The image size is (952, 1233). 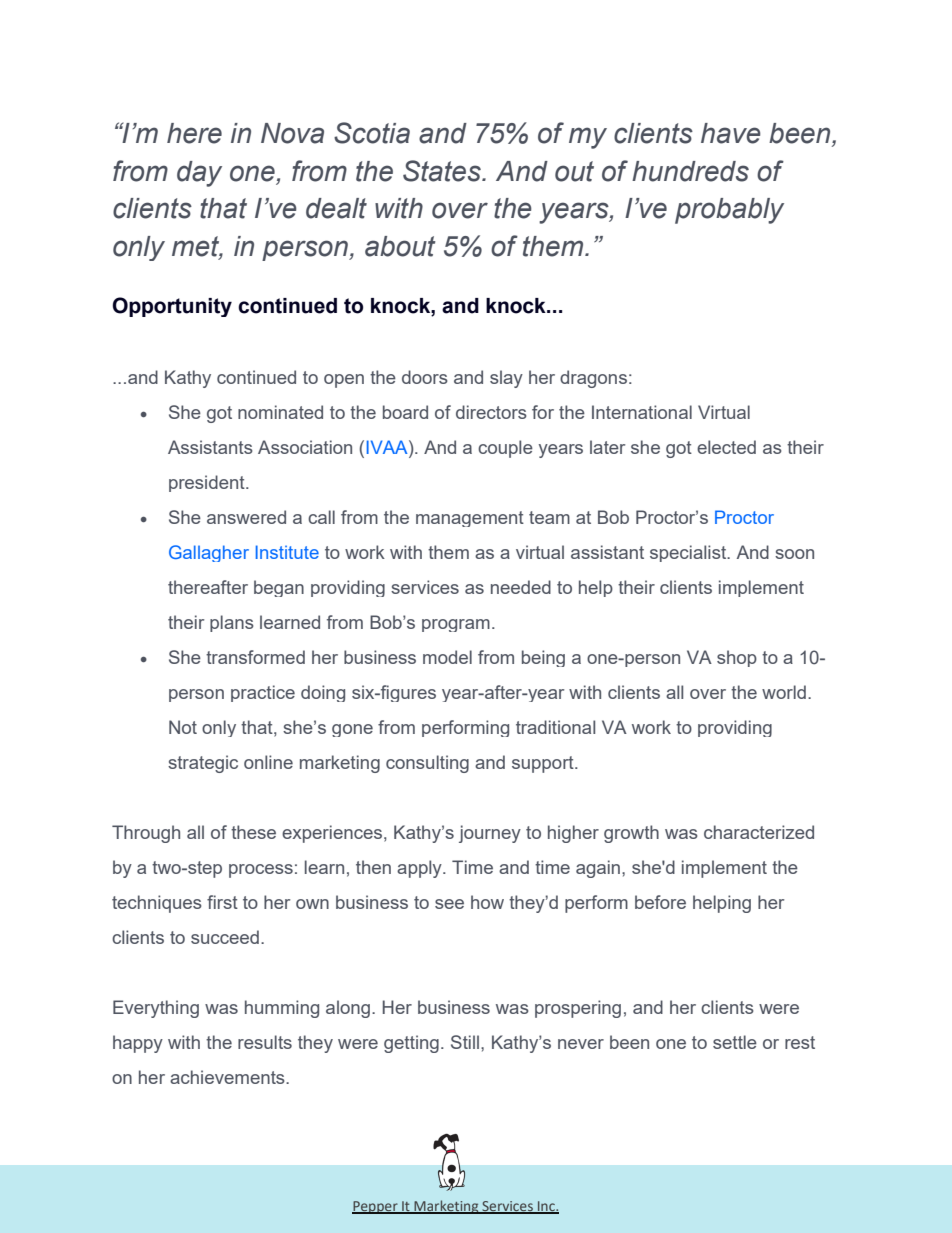 I want to click on States, so click(x=443, y=171).
